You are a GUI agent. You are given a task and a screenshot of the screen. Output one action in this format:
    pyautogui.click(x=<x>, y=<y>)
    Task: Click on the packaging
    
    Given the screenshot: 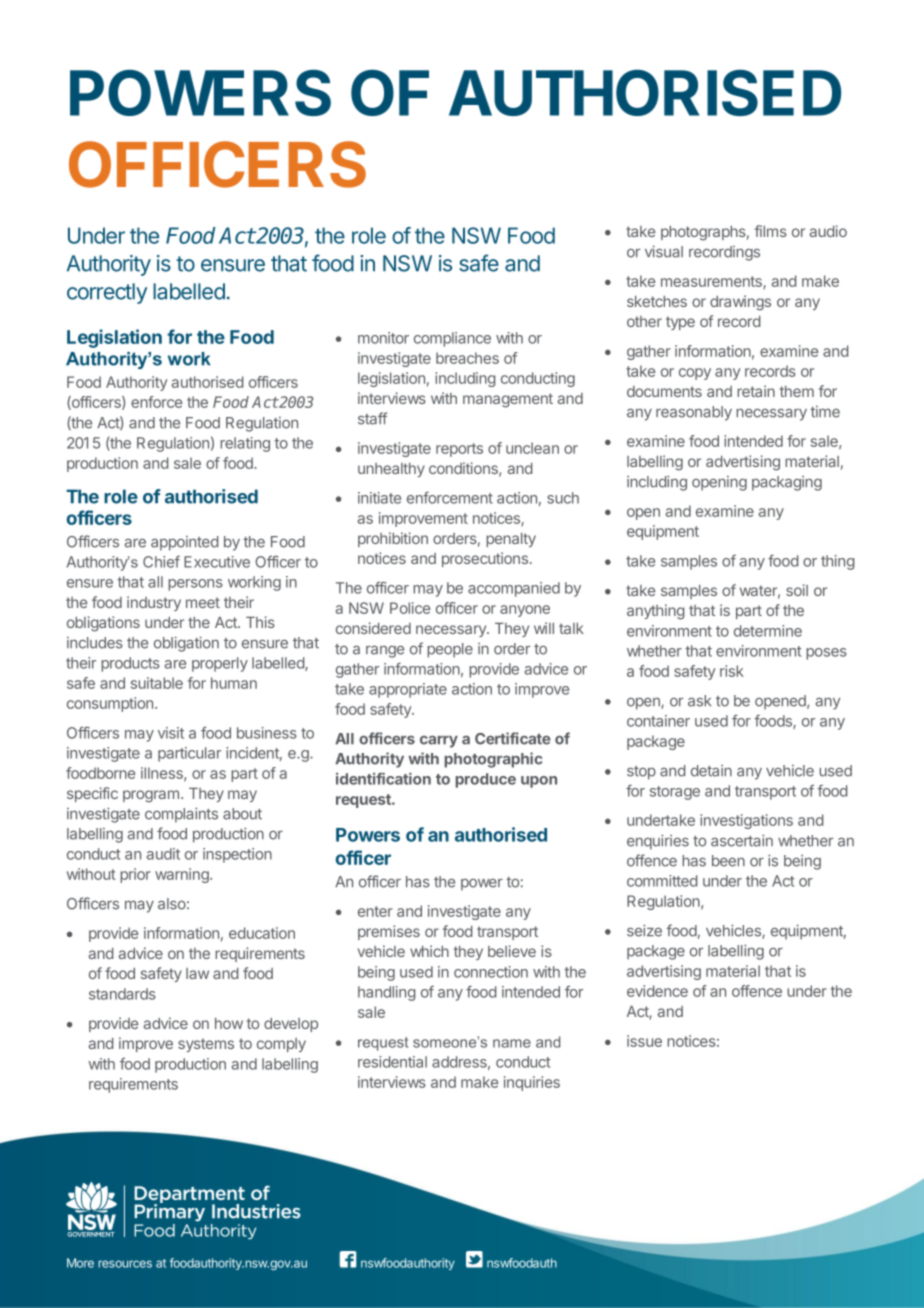 What is the action you would take?
    pyautogui.click(x=787, y=483)
